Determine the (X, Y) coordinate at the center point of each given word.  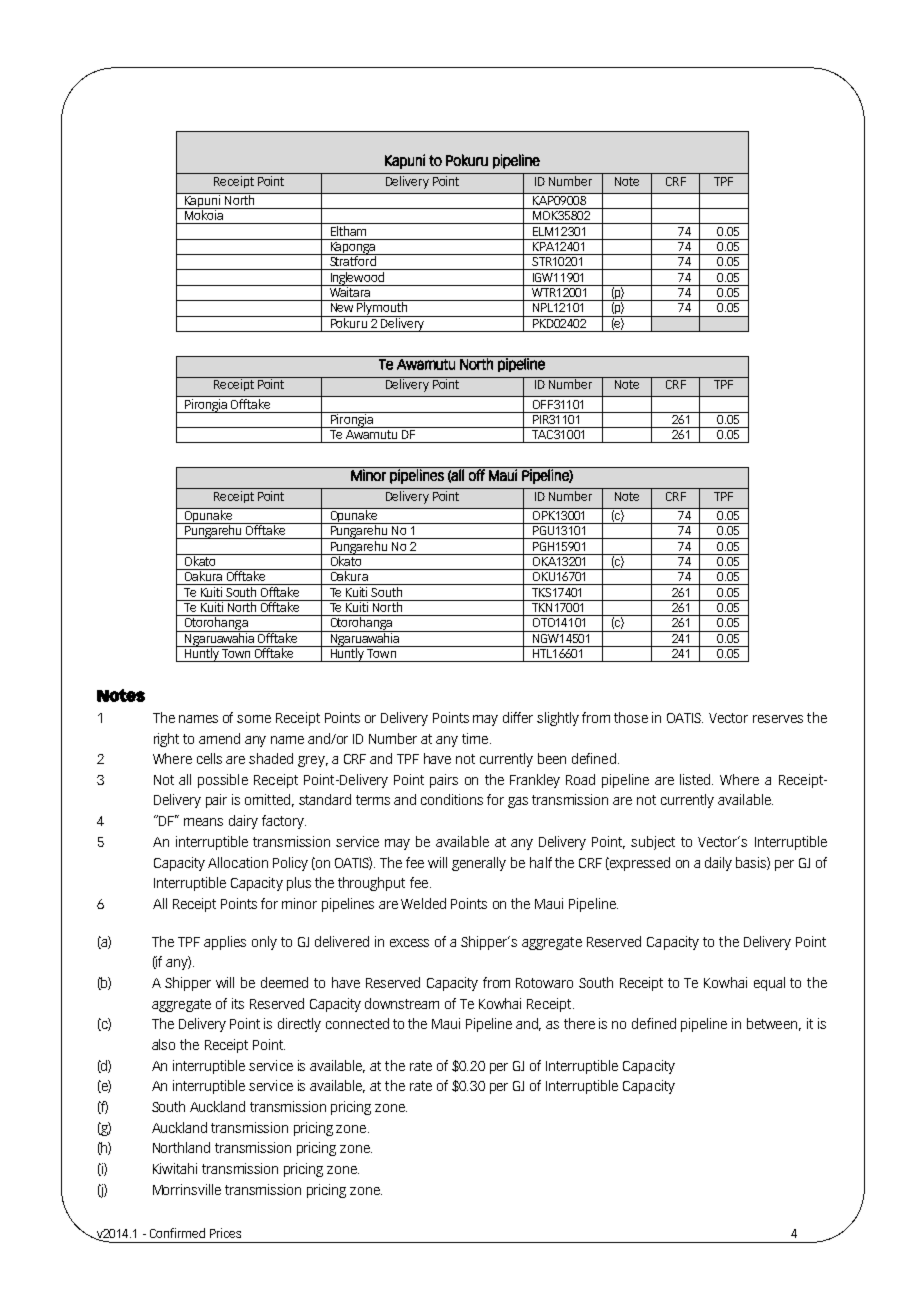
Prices (225, 1233)
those (631, 717)
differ (518, 717)
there (579, 1023)
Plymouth (383, 308)
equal (769, 984)
